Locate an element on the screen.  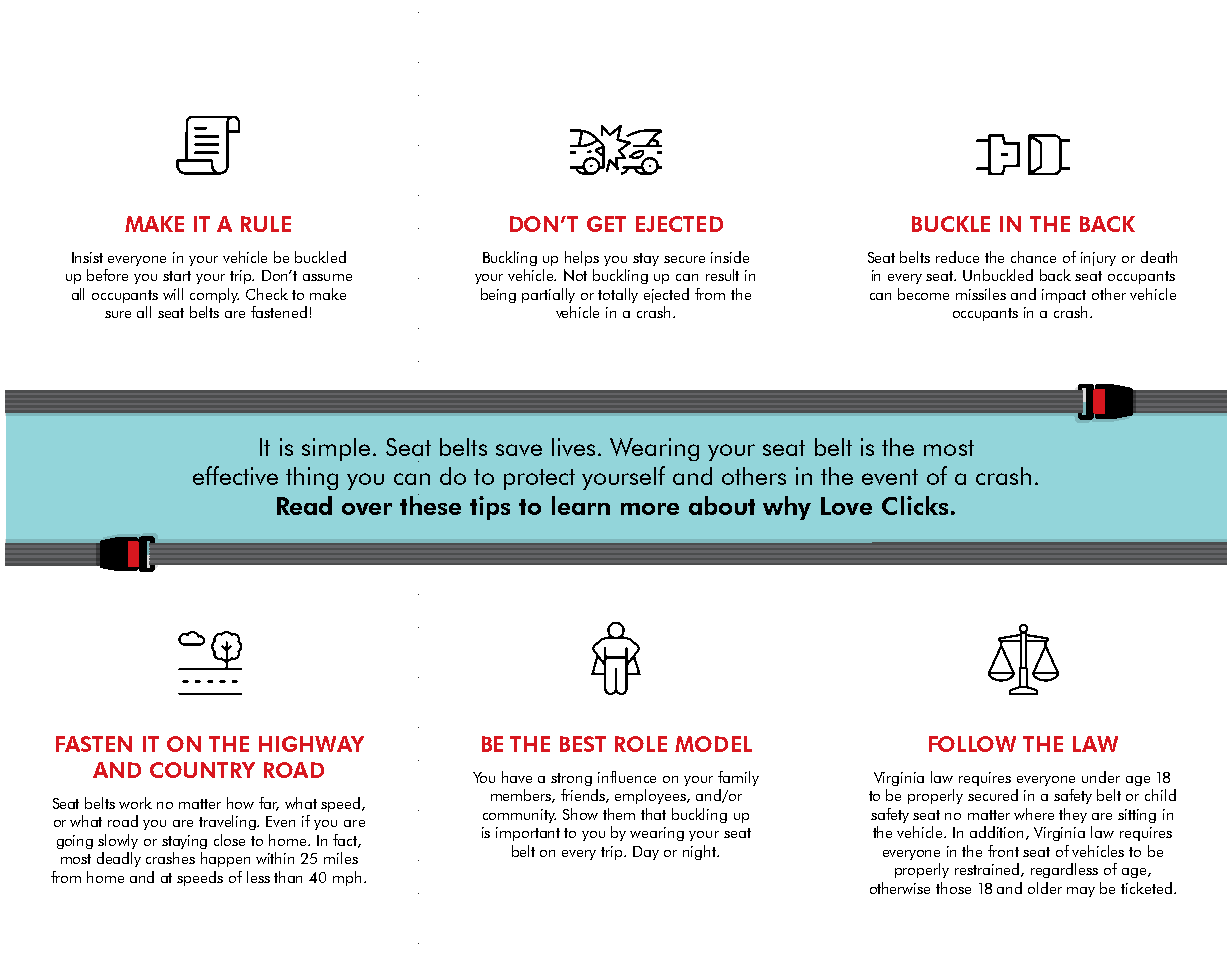
chance is located at coordinates (1033, 257).
